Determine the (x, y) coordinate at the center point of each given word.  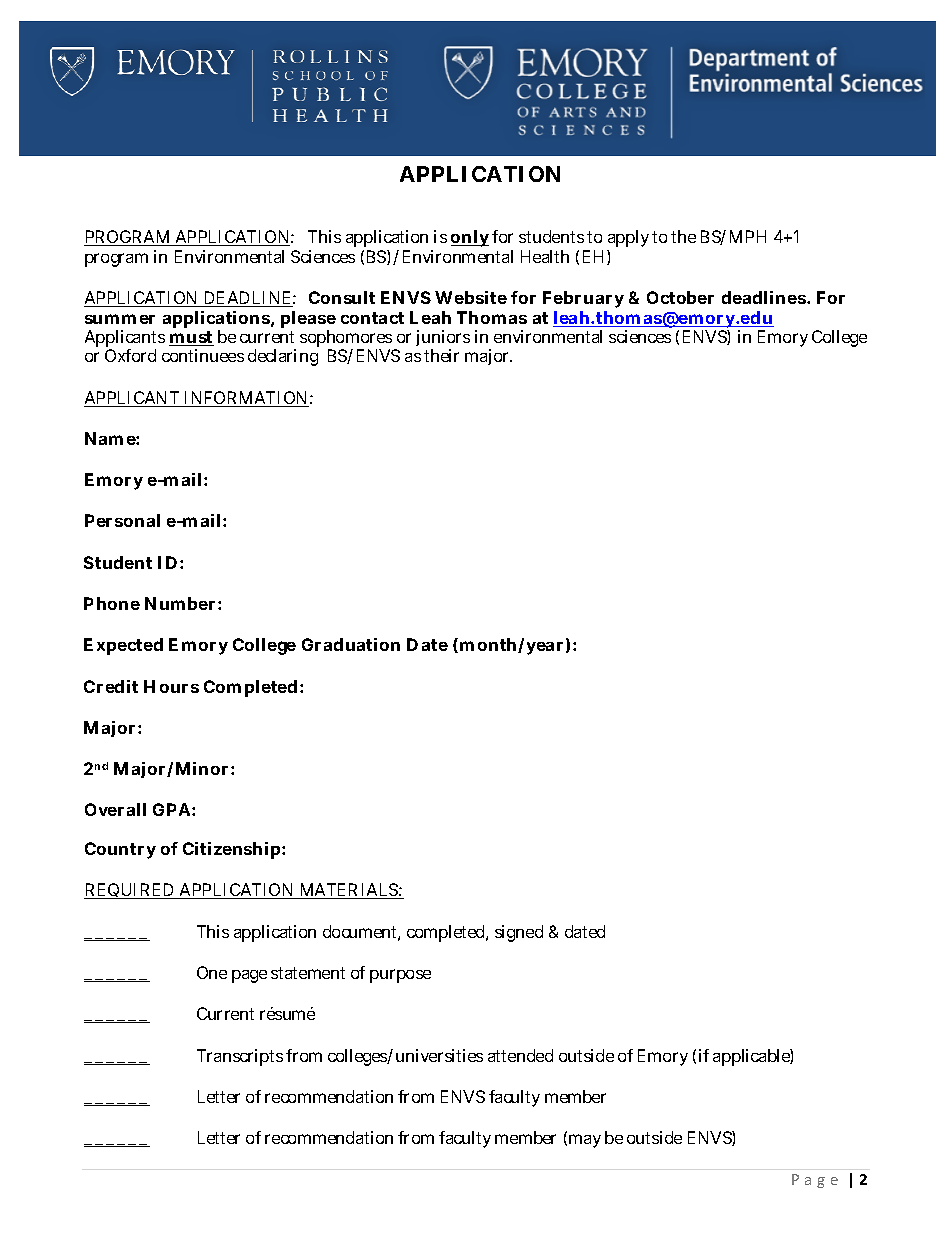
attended (520, 1055)
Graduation (351, 644)
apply (628, 240)
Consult (342, 297)
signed (519, 933)
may (585, 1141)
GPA (173, 809)
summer (120, 319)
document (361, 933)
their (441, 355)
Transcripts (240, 1057)
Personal (122, 520)
